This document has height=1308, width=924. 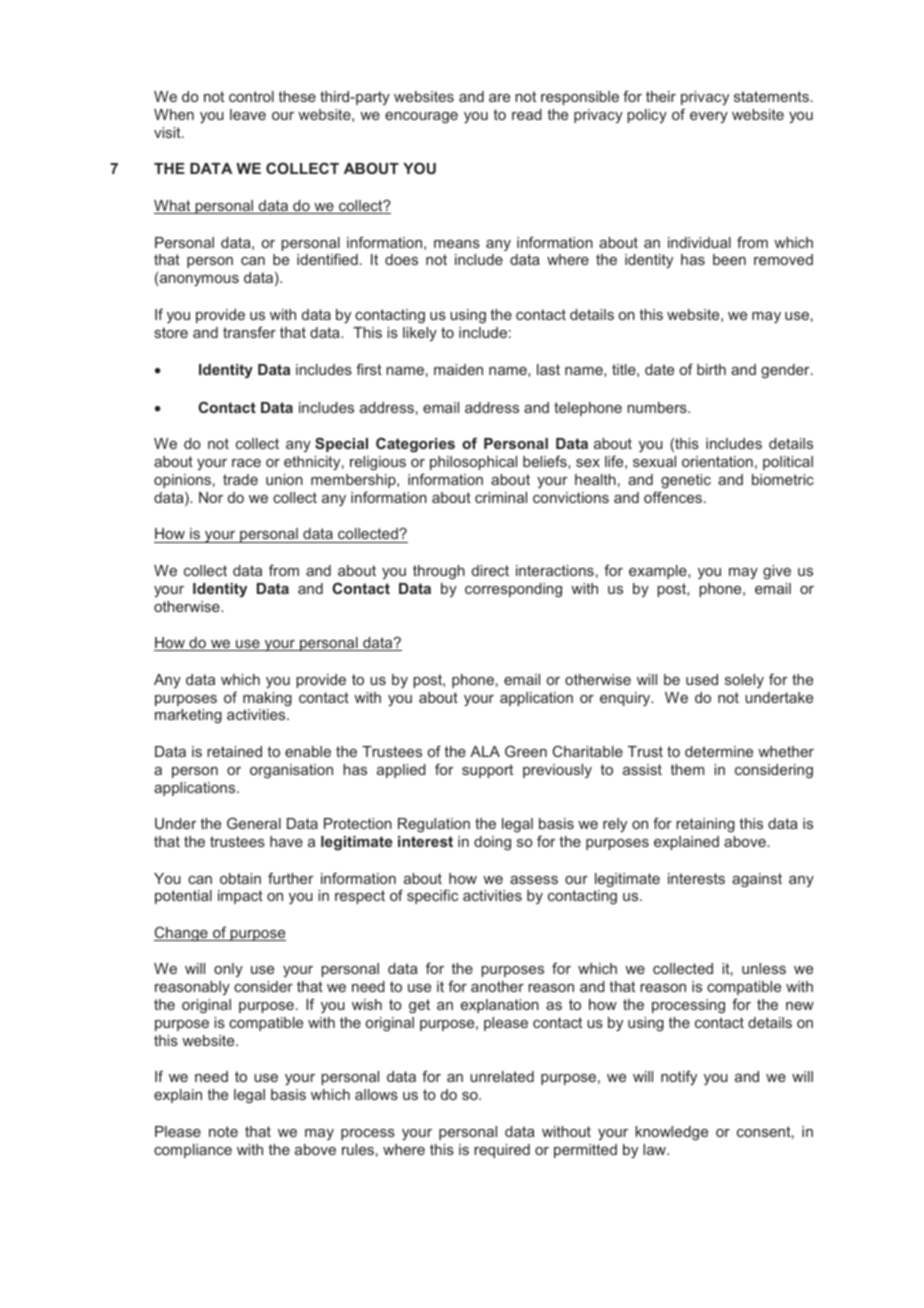 What do you see at coordinates (499, 98) in the document?
I see `are` at bounding box center [499, 98].
